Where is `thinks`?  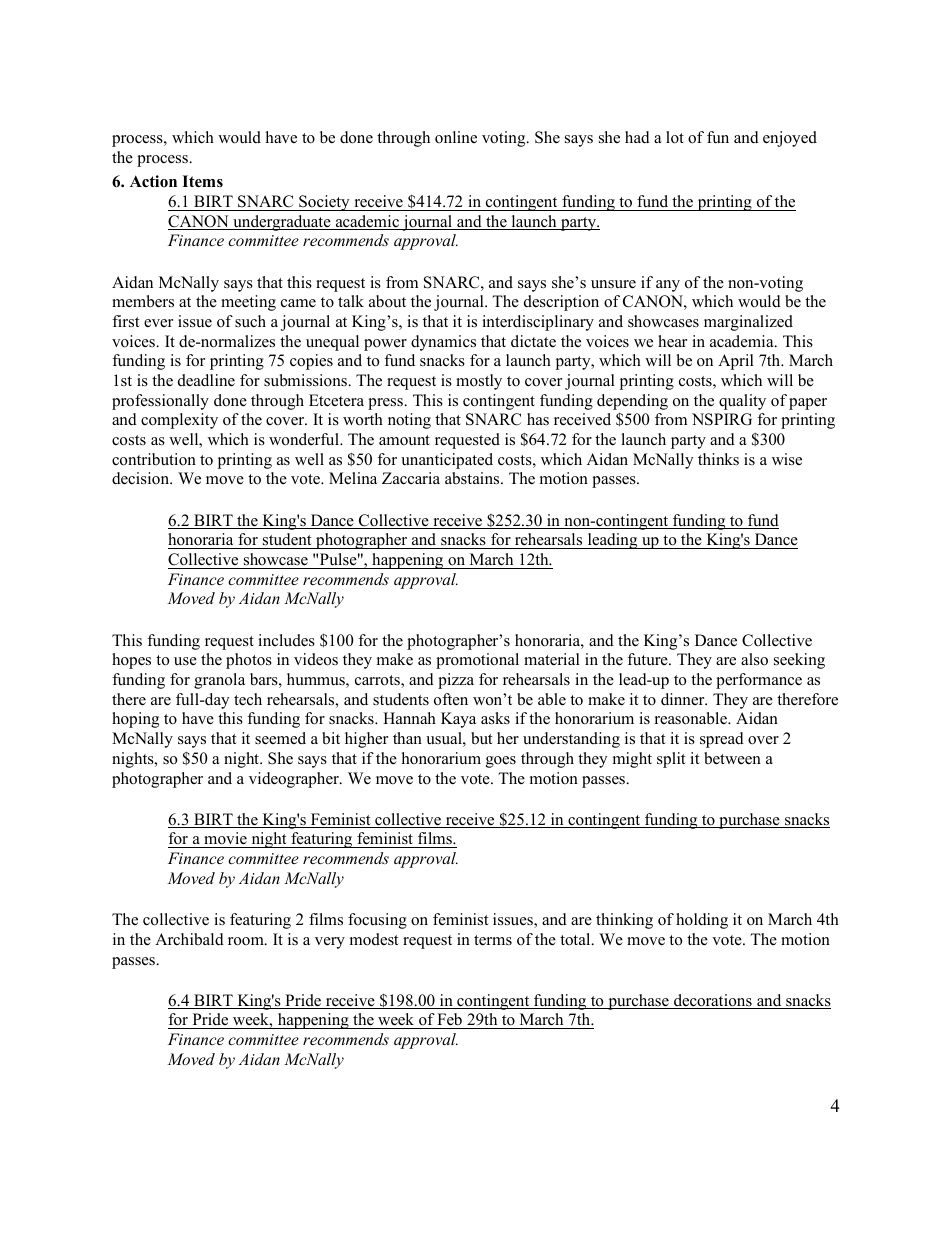 thinks is located at coordinates (718, 459).
